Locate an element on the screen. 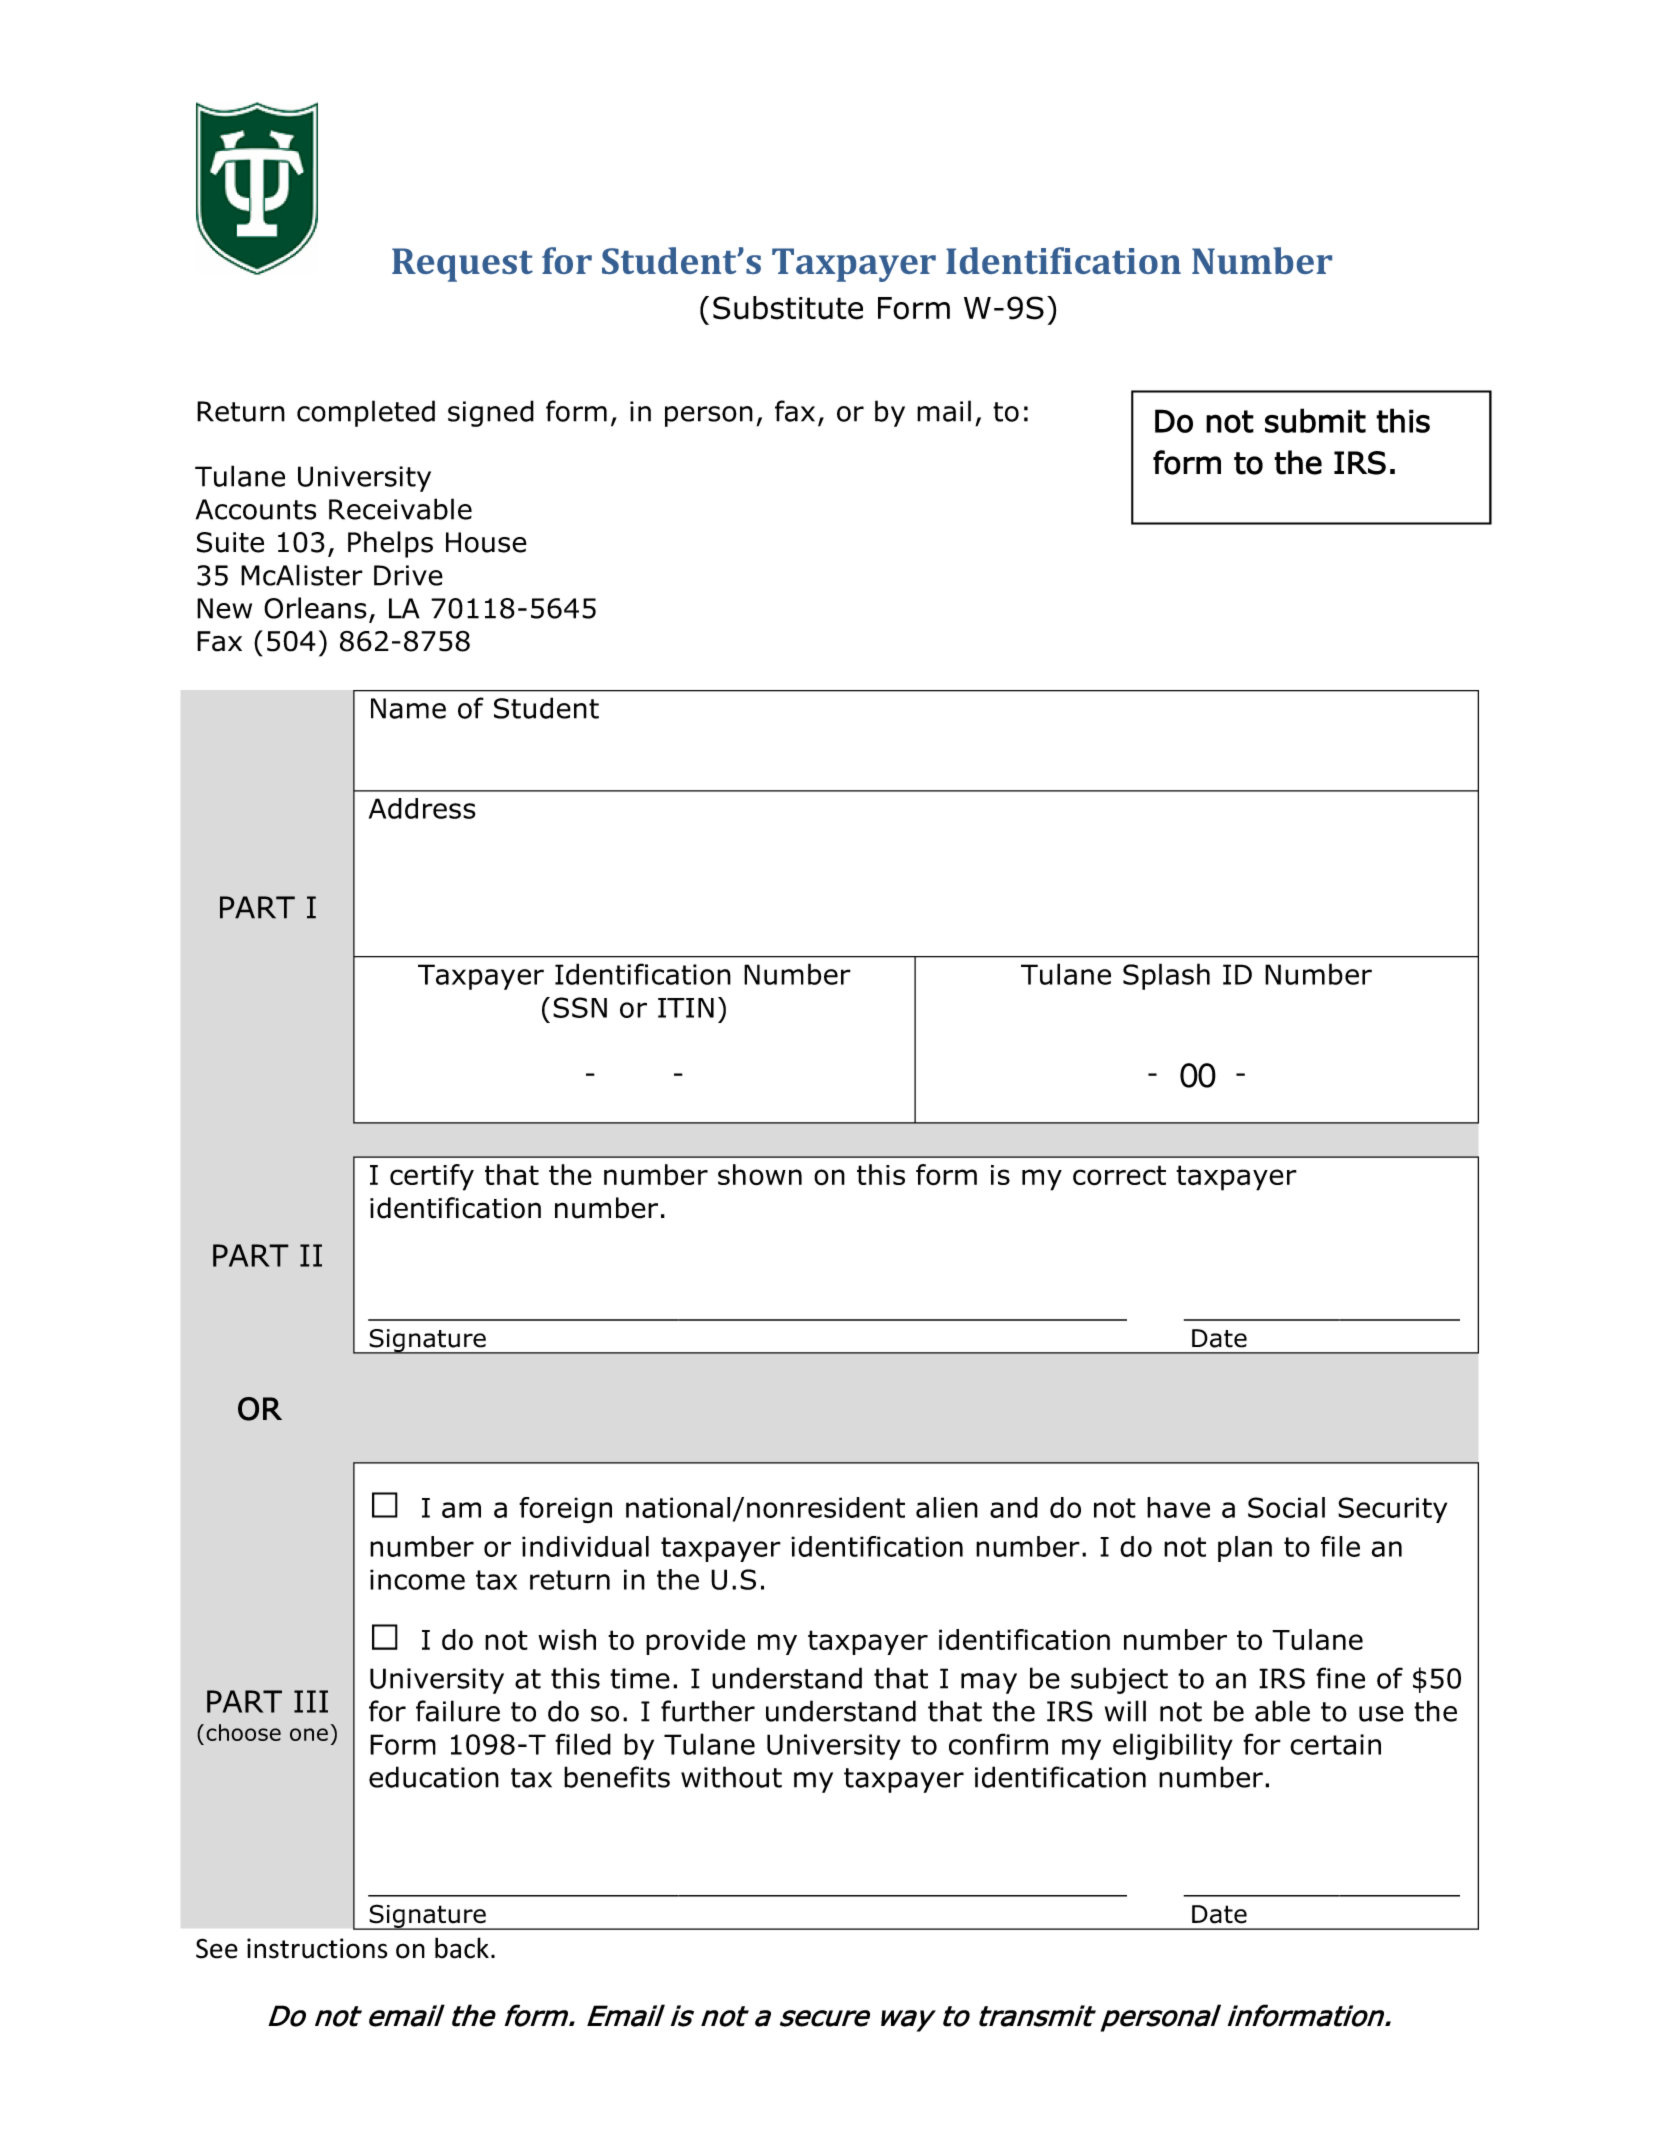  alien is located at coordinates (947, 1507).
